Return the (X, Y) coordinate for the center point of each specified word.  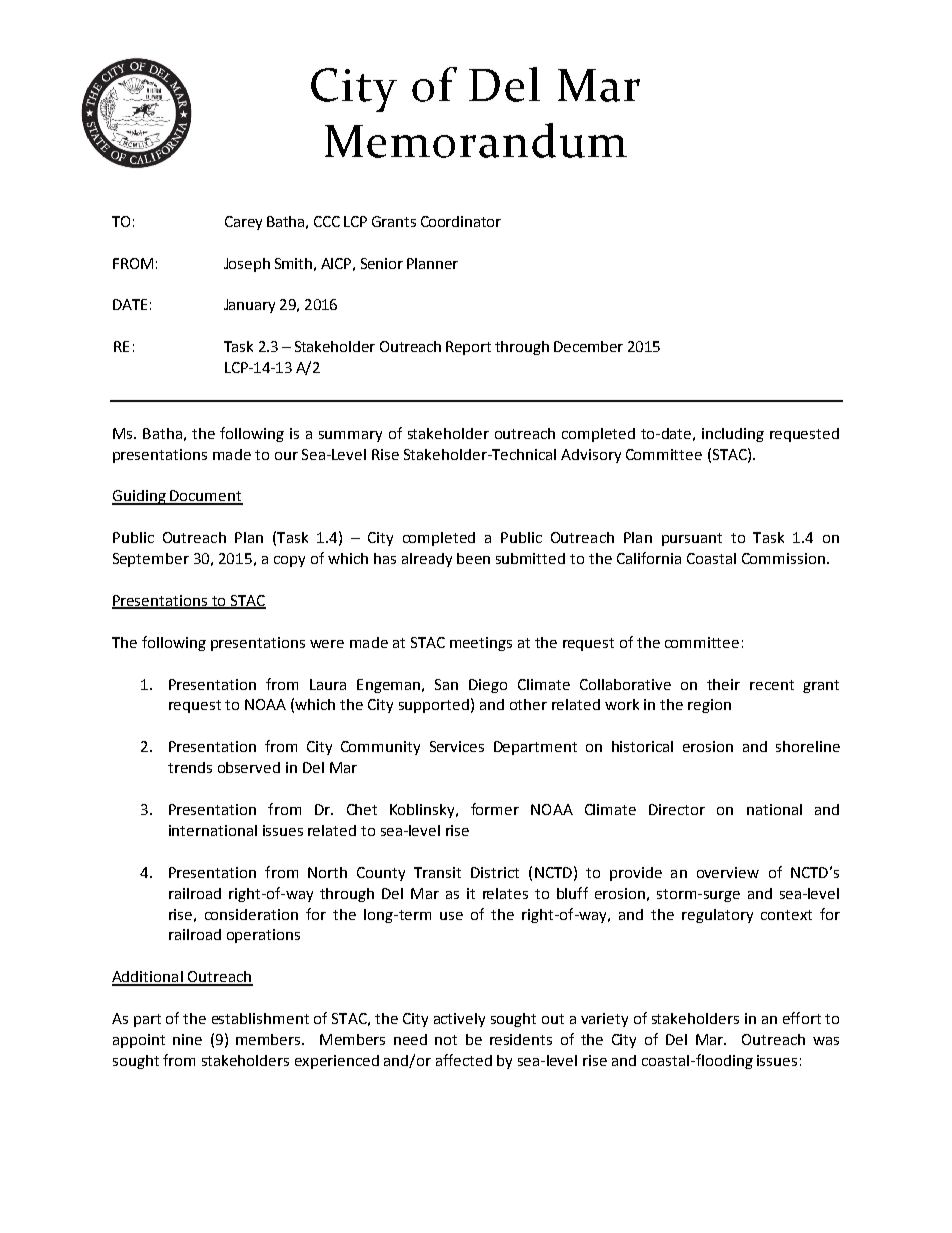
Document (205, 497)
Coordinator (461, 221)
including (733, 435)
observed (249, 767)
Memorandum (476, 140)
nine (187, 1039)
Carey (243, 223)
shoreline (808, 746)
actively (459, 1020)
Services (457, 746)
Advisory (591, 456)
